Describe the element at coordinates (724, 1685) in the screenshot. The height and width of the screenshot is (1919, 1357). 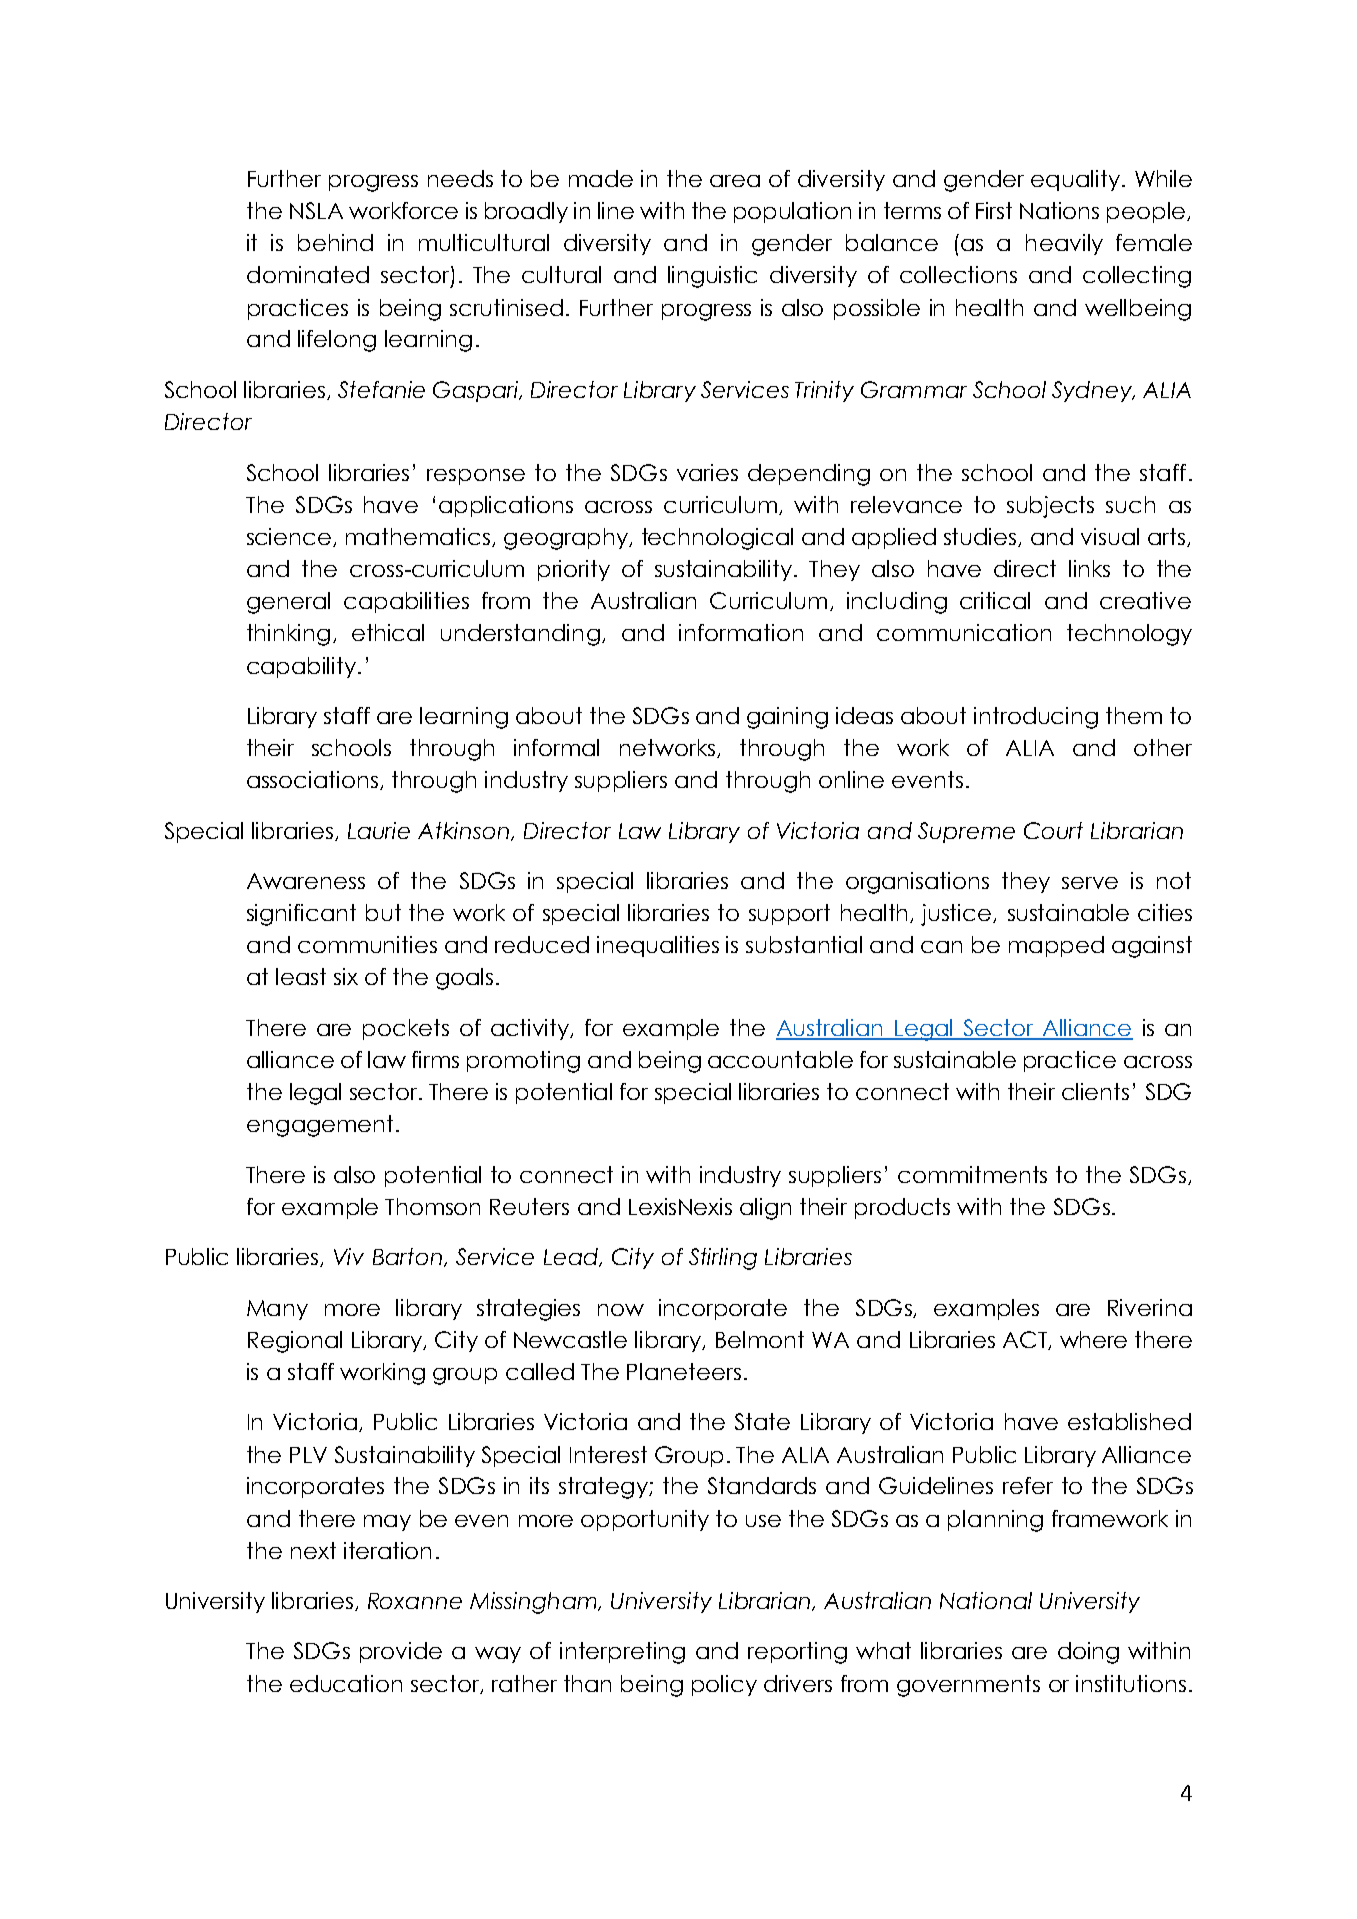
I see `policy` at that location.
